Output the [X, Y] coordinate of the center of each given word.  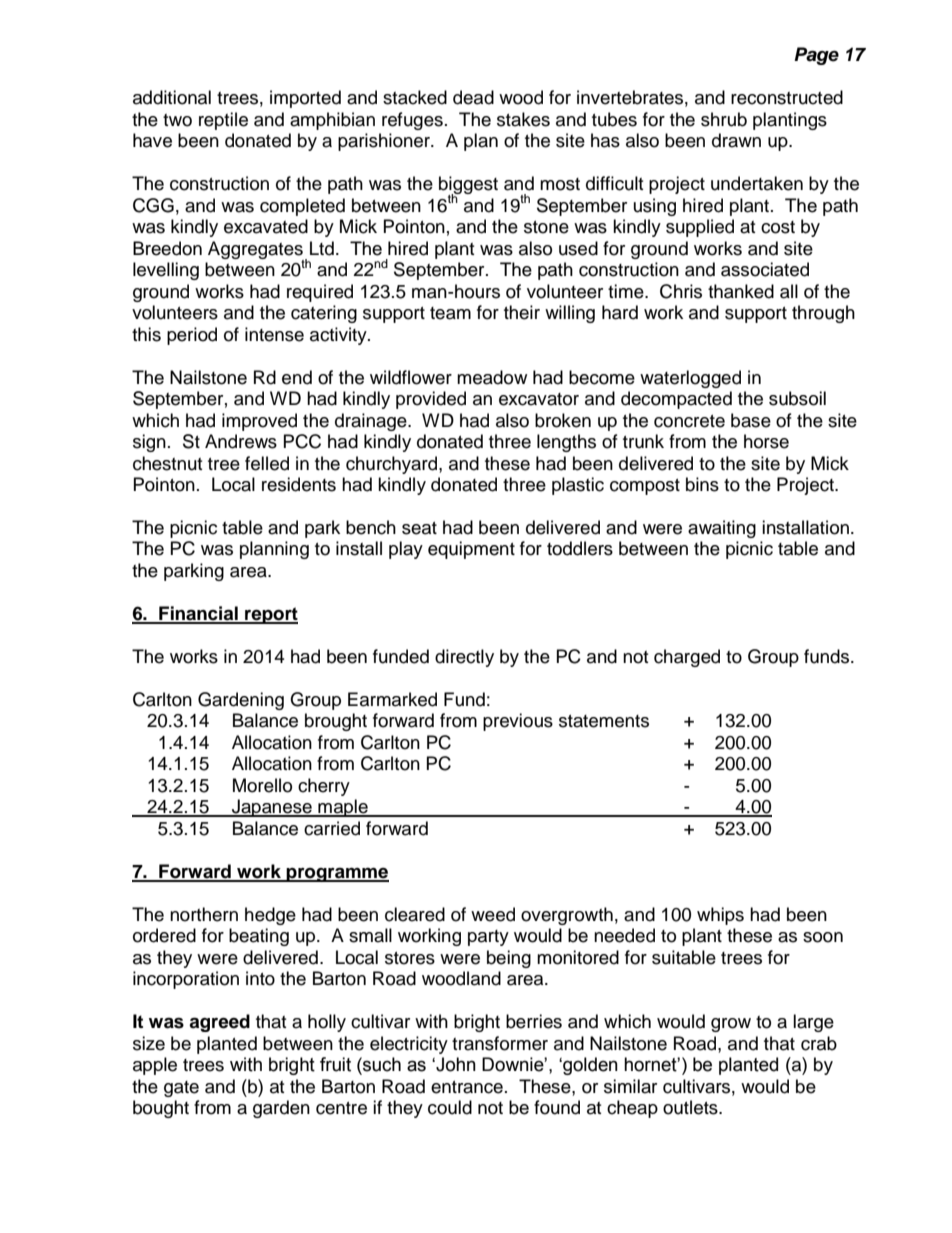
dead [473, 97]
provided [431, 400]
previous [518, 722]
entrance [467, 1087]
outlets [691, 1107]
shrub [724, 119]
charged [687, 658]
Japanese [272, 808]
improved [259, 422]
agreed [219, 1023]
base [751, 420]
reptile [223, 121]
